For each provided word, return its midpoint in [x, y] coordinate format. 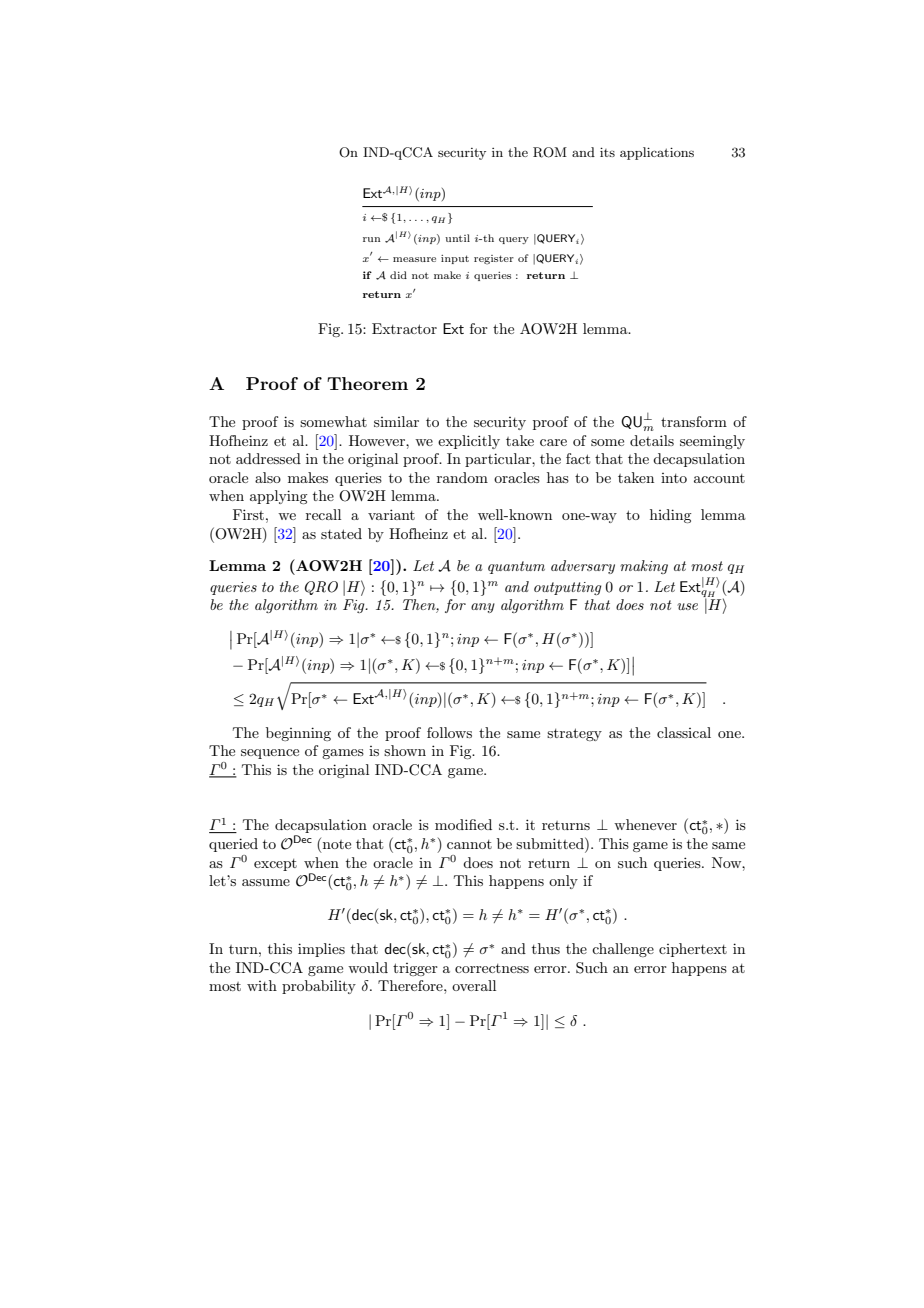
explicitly [469, 442]
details [652, 440]
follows [449, 732]
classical [684, 732]
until [457, 238]
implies [321, 950]
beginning [298, 734]
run [371, 239]
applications [657, 153]
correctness [492, 968]
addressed [268, 458]
